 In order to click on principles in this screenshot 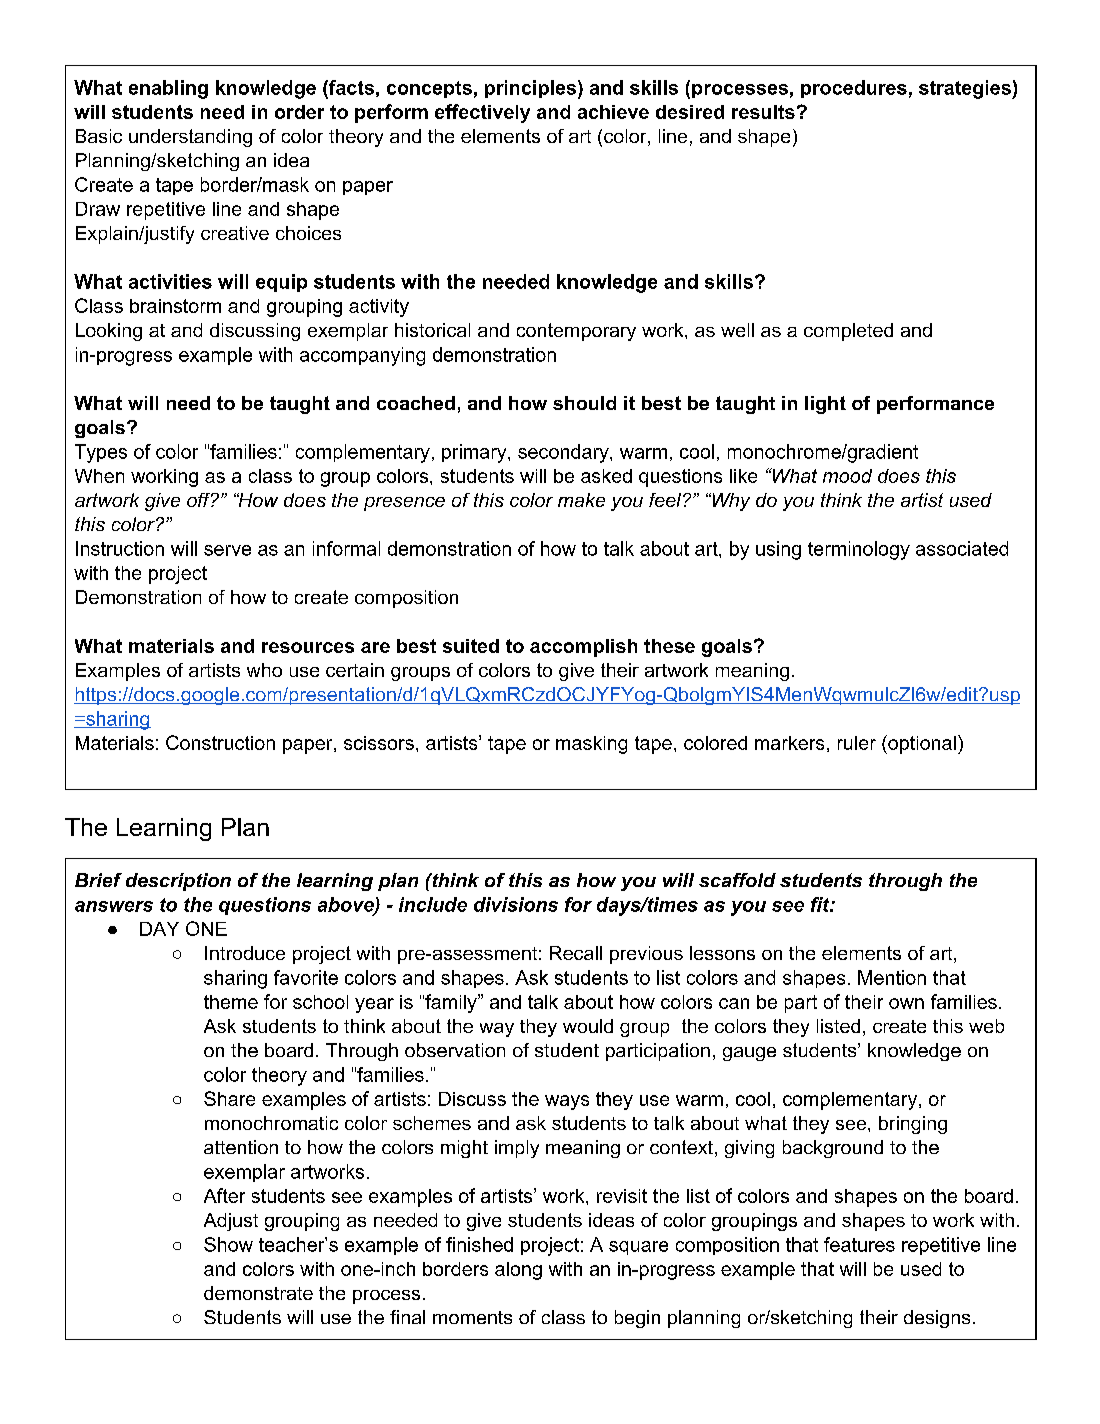, I will do `click(530, 89)`.
